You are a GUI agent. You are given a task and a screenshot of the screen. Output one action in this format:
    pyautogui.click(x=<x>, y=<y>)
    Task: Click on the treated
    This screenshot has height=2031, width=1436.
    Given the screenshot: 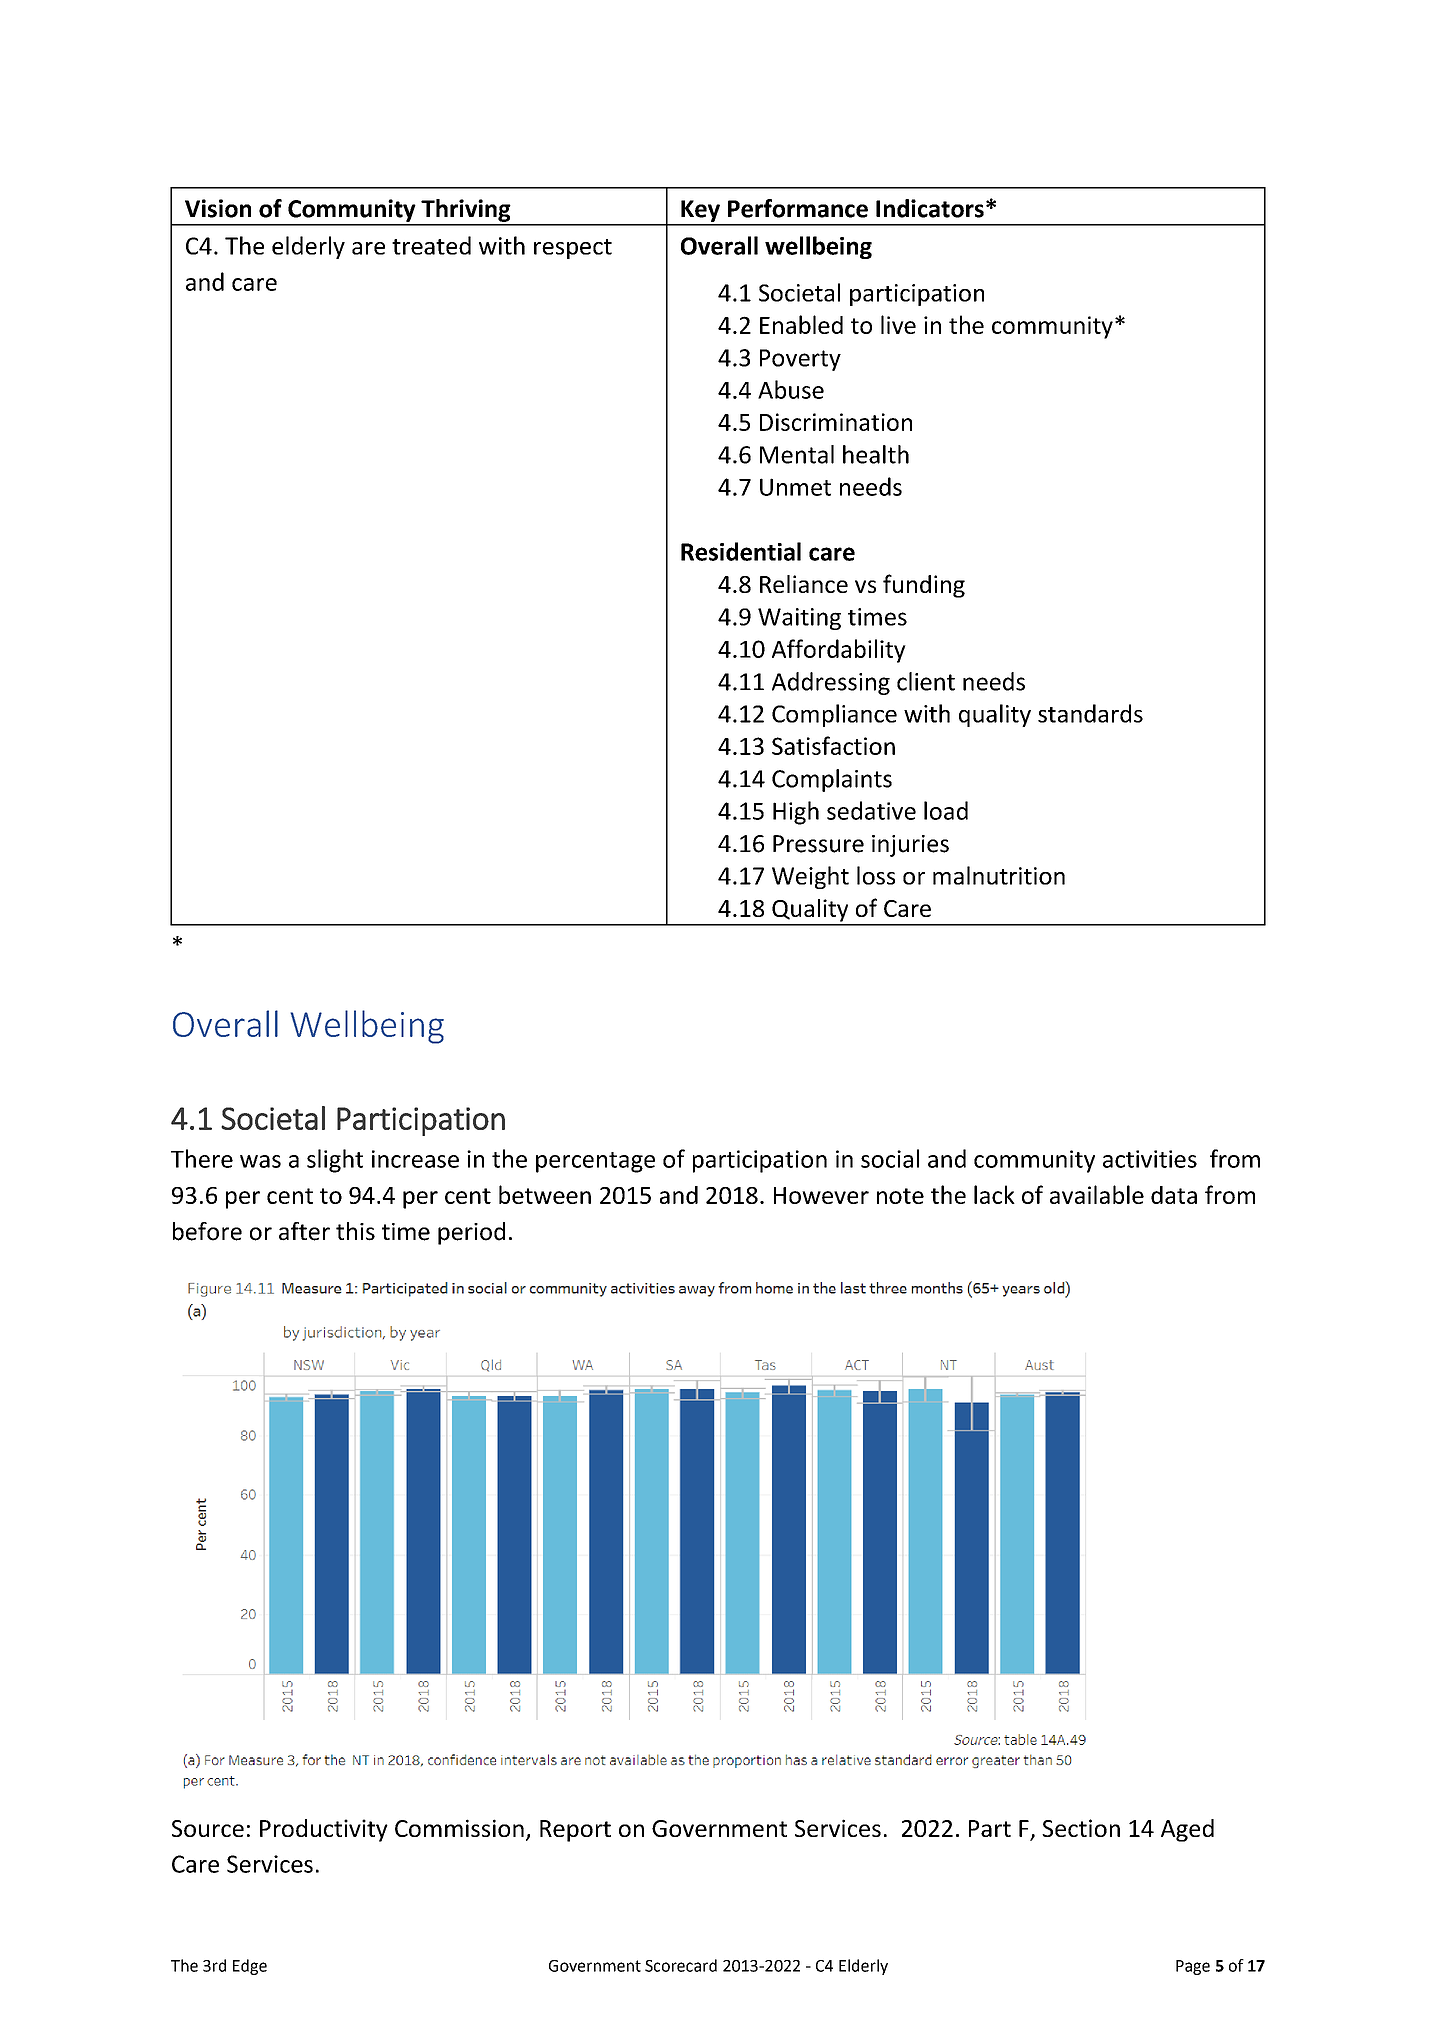 What is the action you would take?
    pyautogui.click(x=431, y=245)
